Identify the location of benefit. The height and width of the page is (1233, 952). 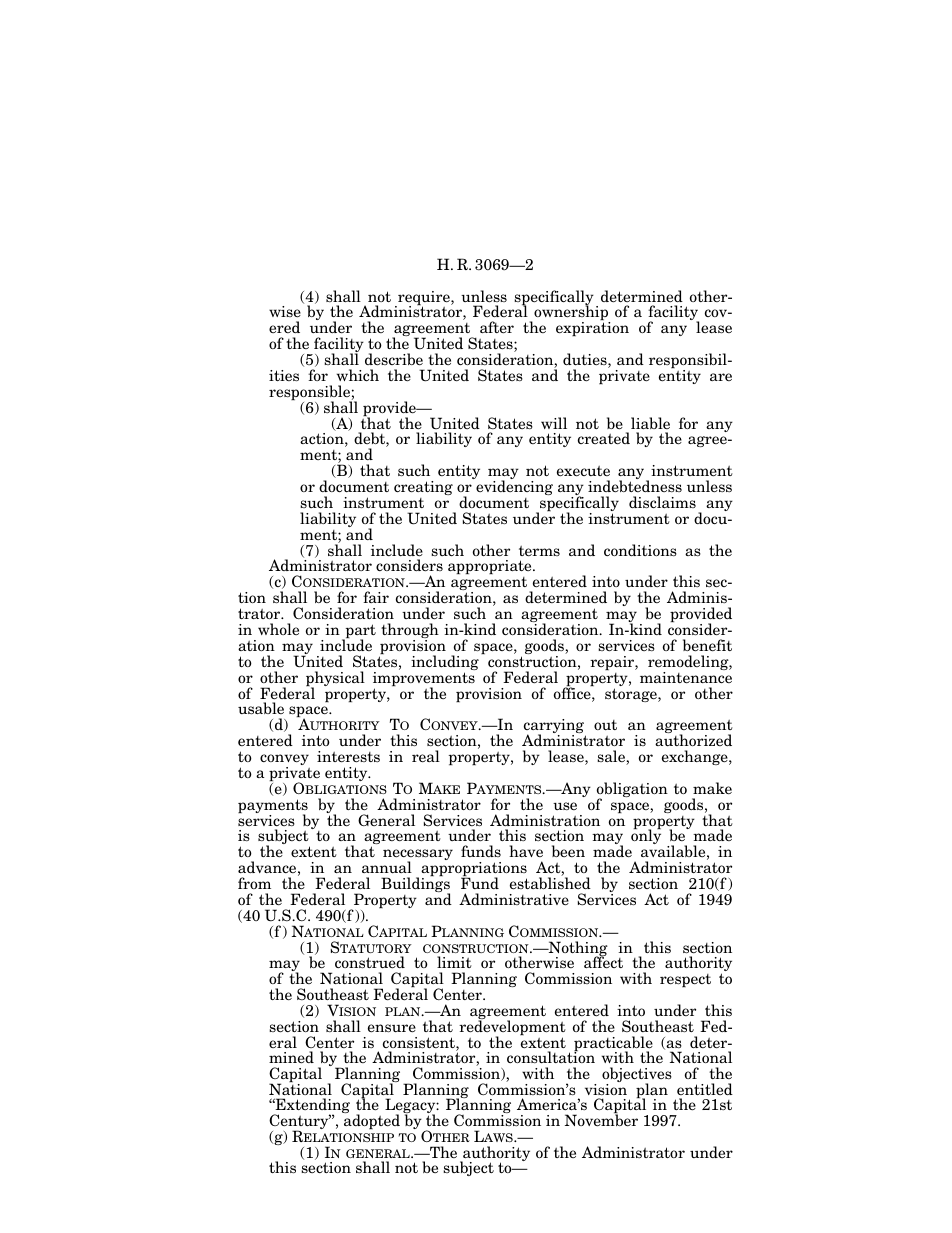
(707, 645).
